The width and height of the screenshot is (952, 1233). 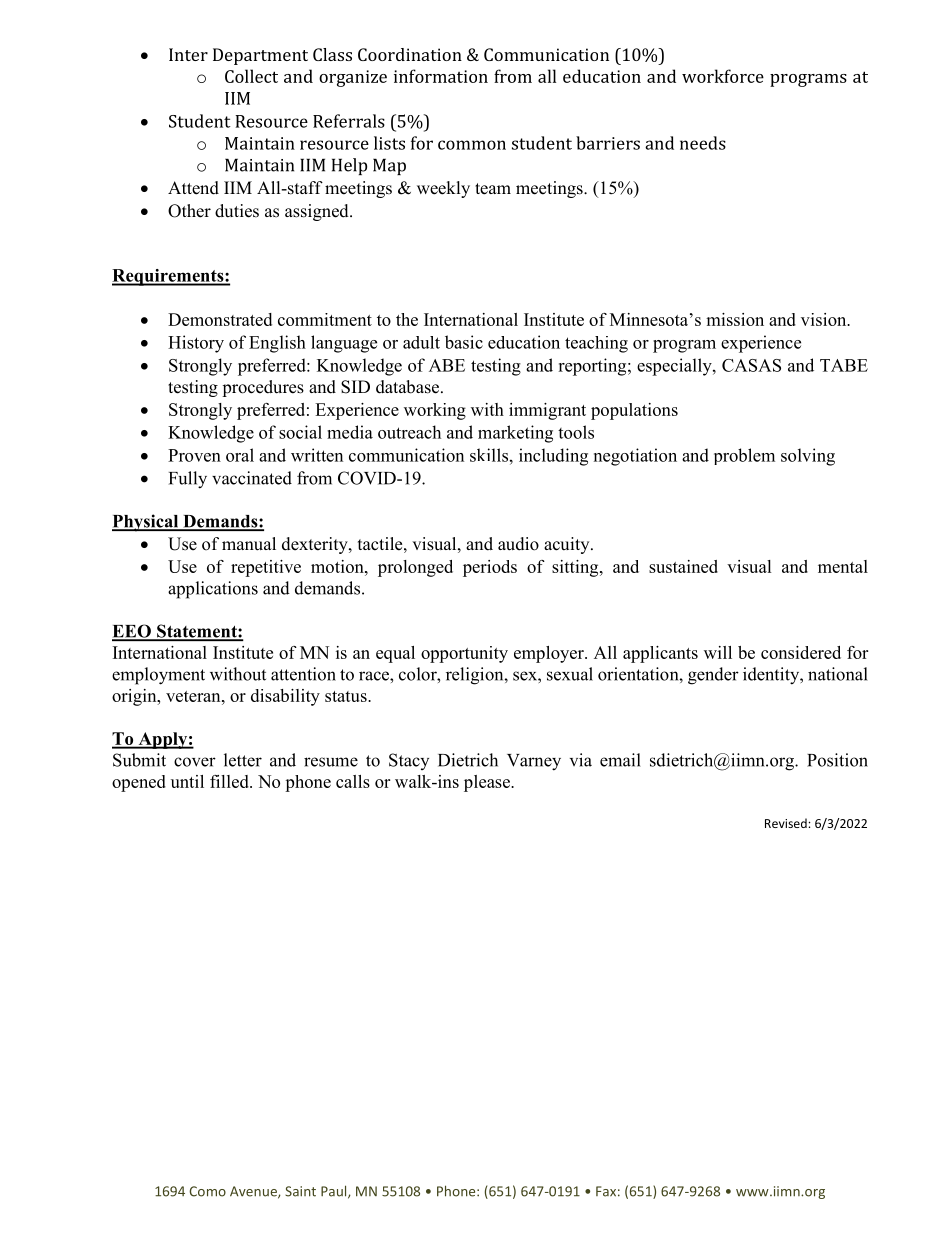 What do you see at coordinates (237, 211) in the screenshot?
I see `duties` at bounding box center [237, 211].
